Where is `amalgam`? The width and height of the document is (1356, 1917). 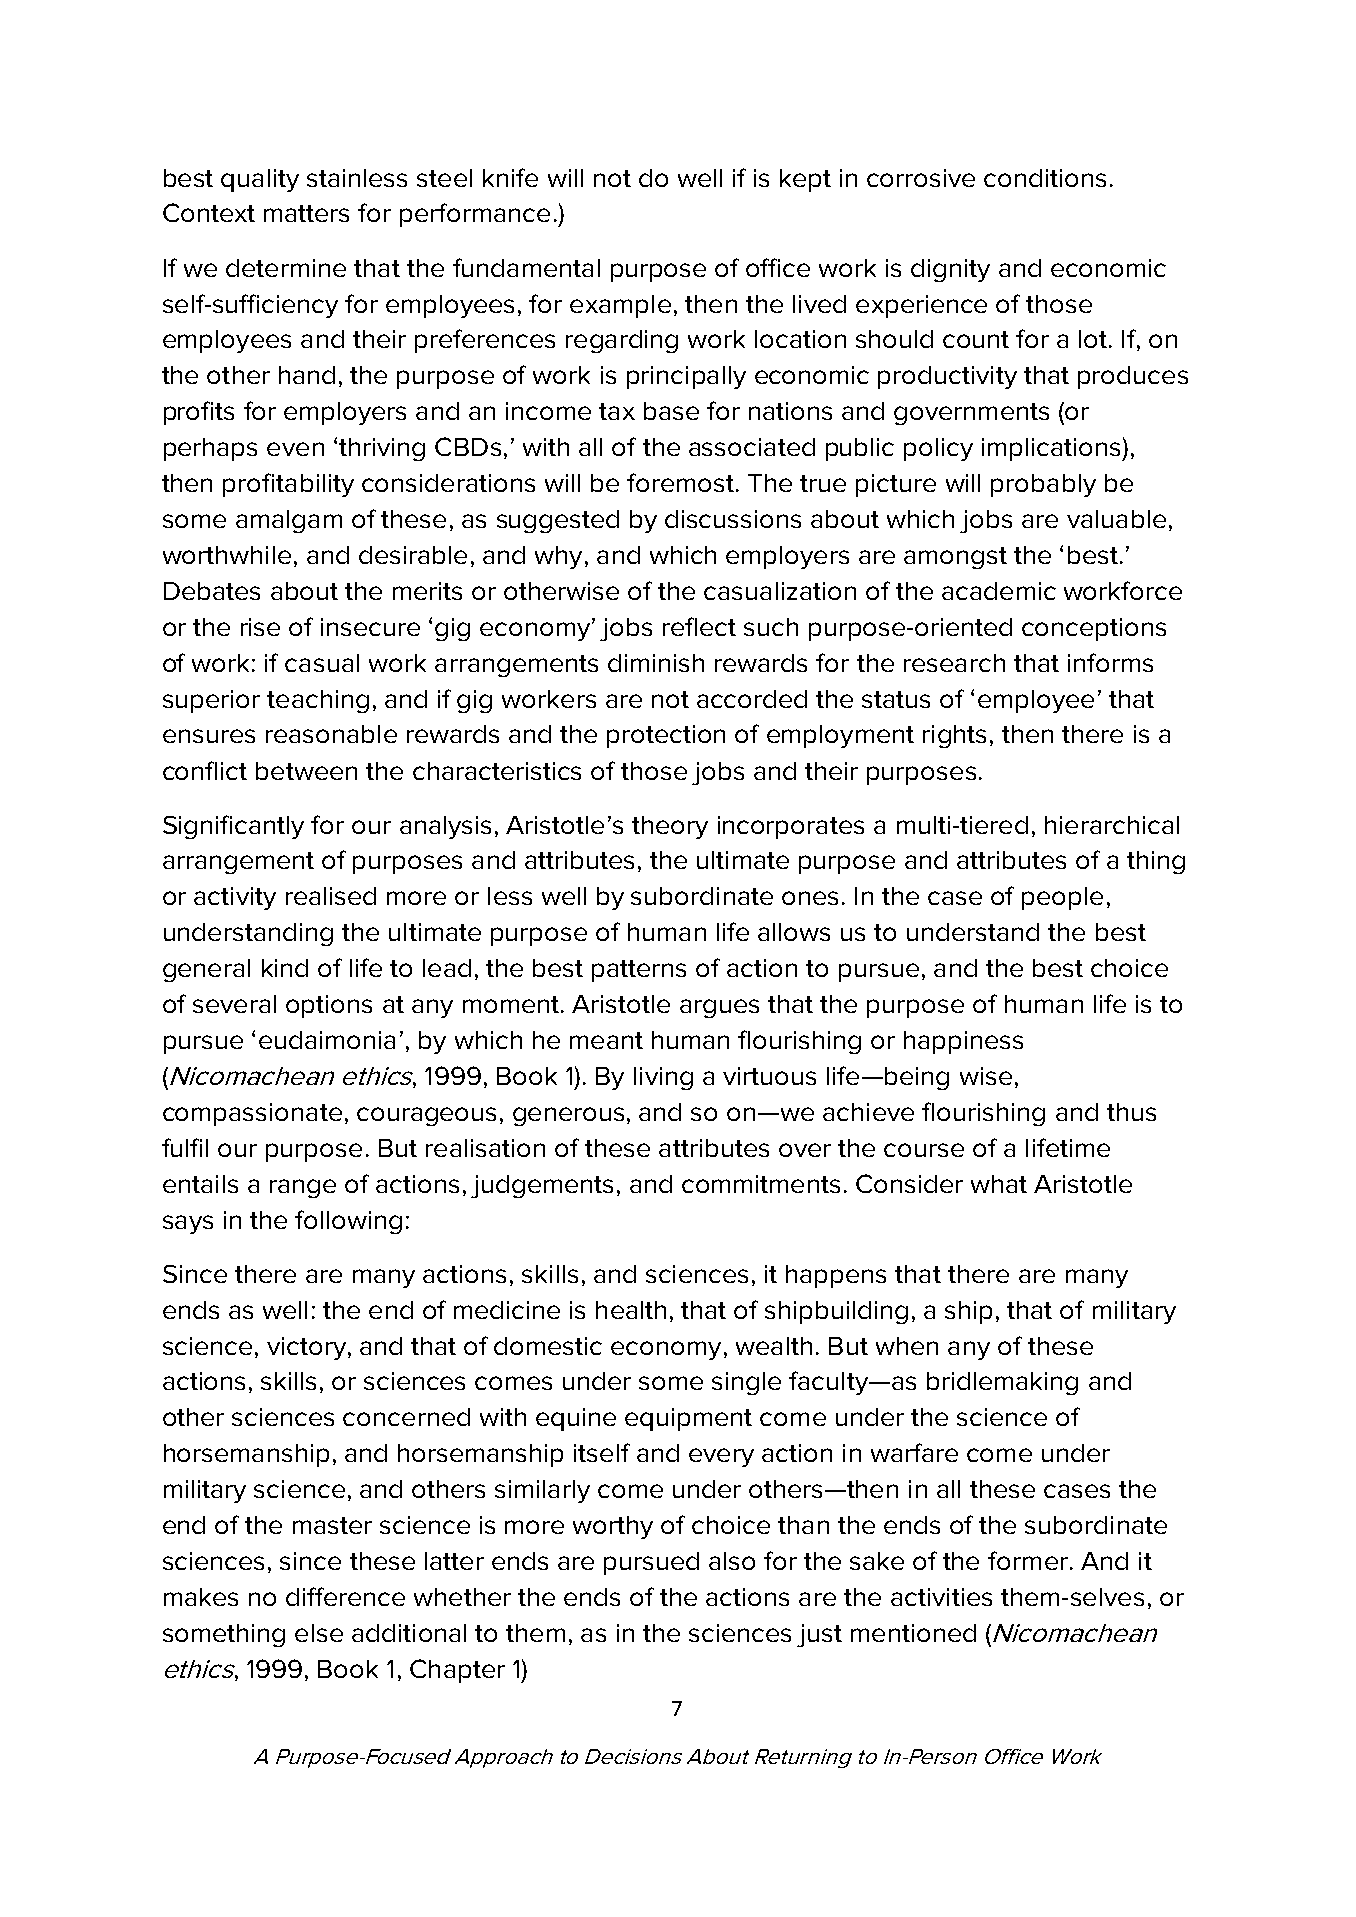 amalgam is located at coordinates (289, 521).
